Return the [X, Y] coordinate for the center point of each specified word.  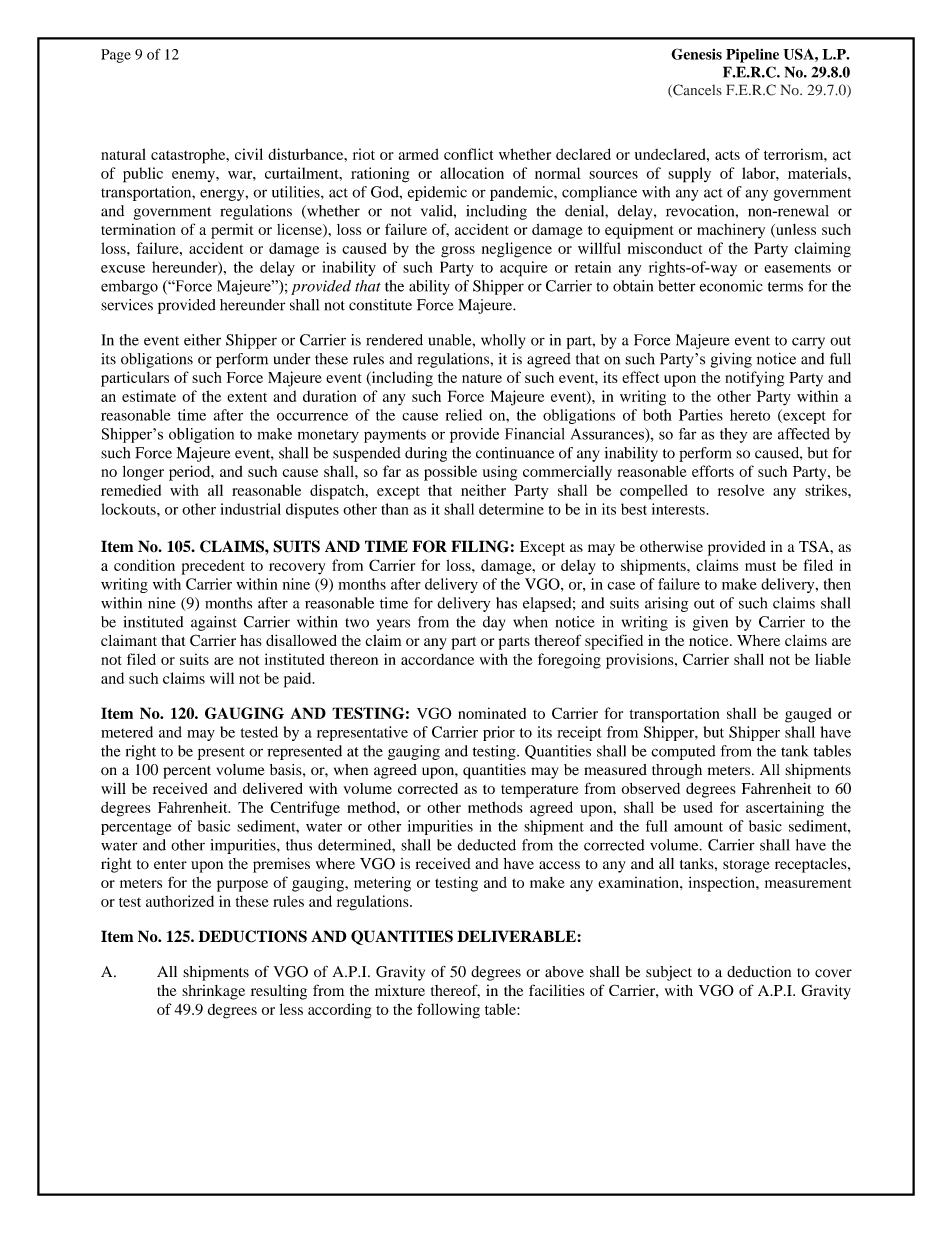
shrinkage [213, 992]
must [760, 566]
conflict [468, 154]
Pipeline [752, 55]
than [395, 509]
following [448, 1011]
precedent [213, 567]
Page [116, 56]
